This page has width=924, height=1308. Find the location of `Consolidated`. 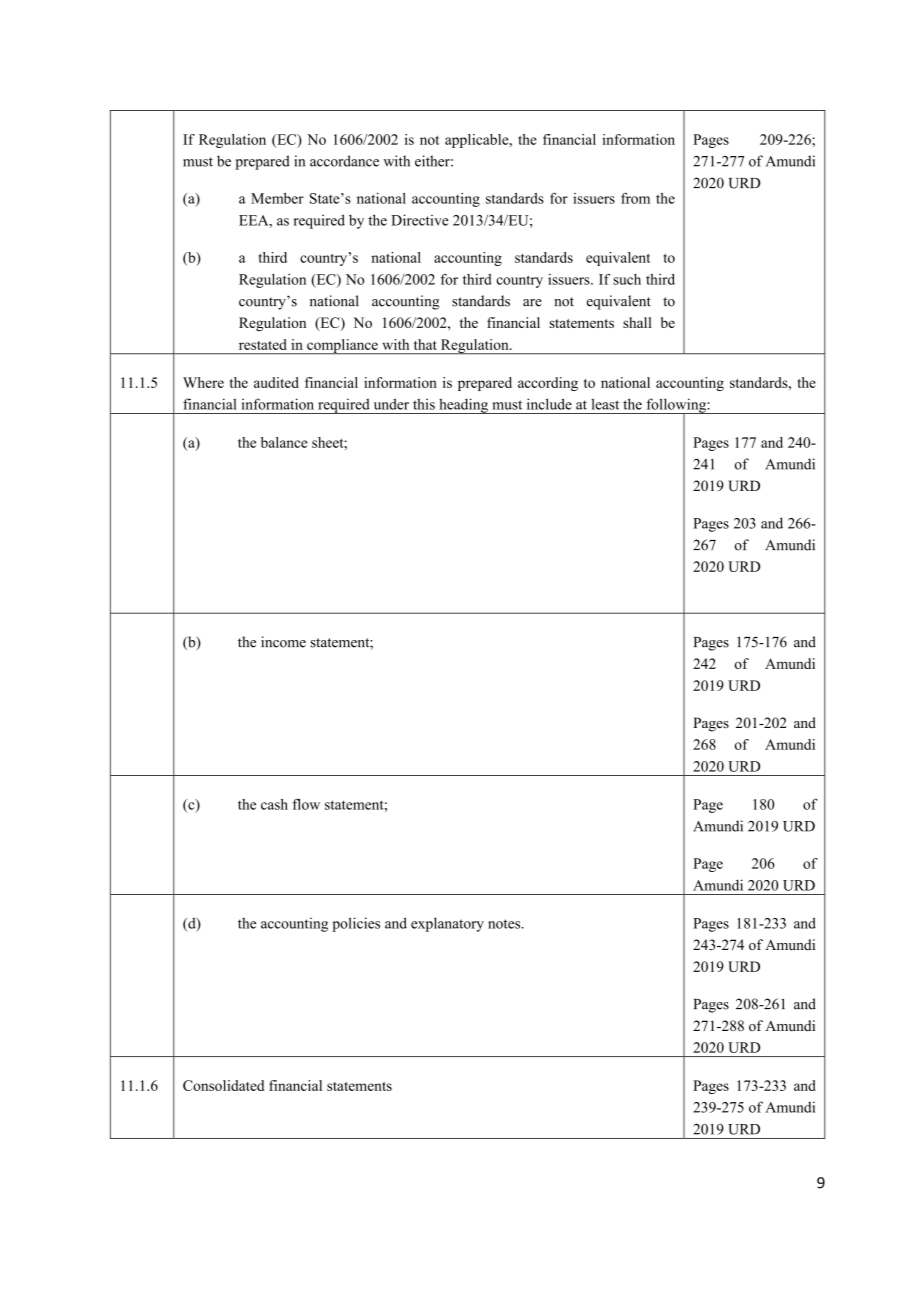

Consolidated is located at coordinates (223, 1085).
